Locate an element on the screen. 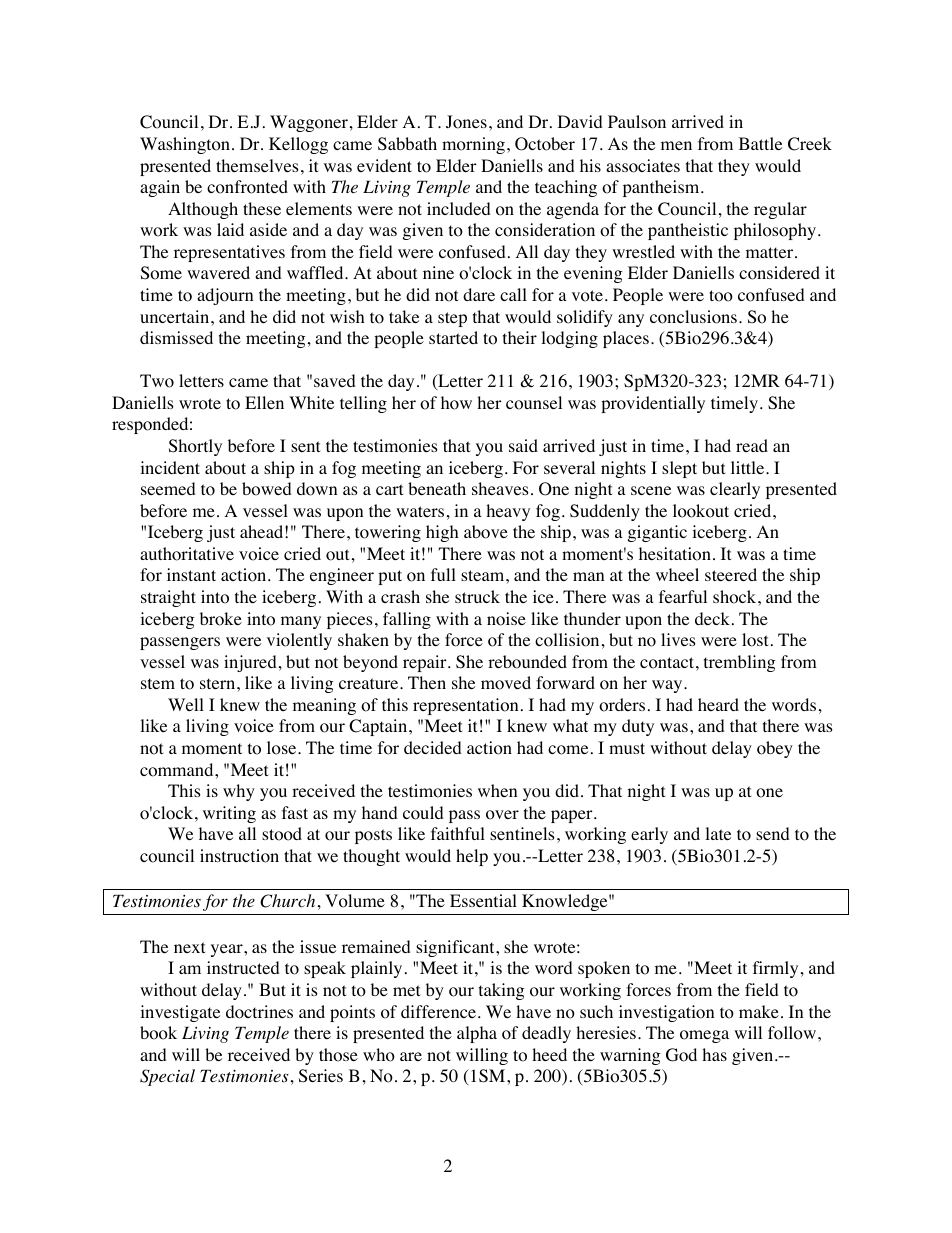 Image resolution: width=952 pixels, height=1233 pixels. said is located at coordinates (523, 445).
